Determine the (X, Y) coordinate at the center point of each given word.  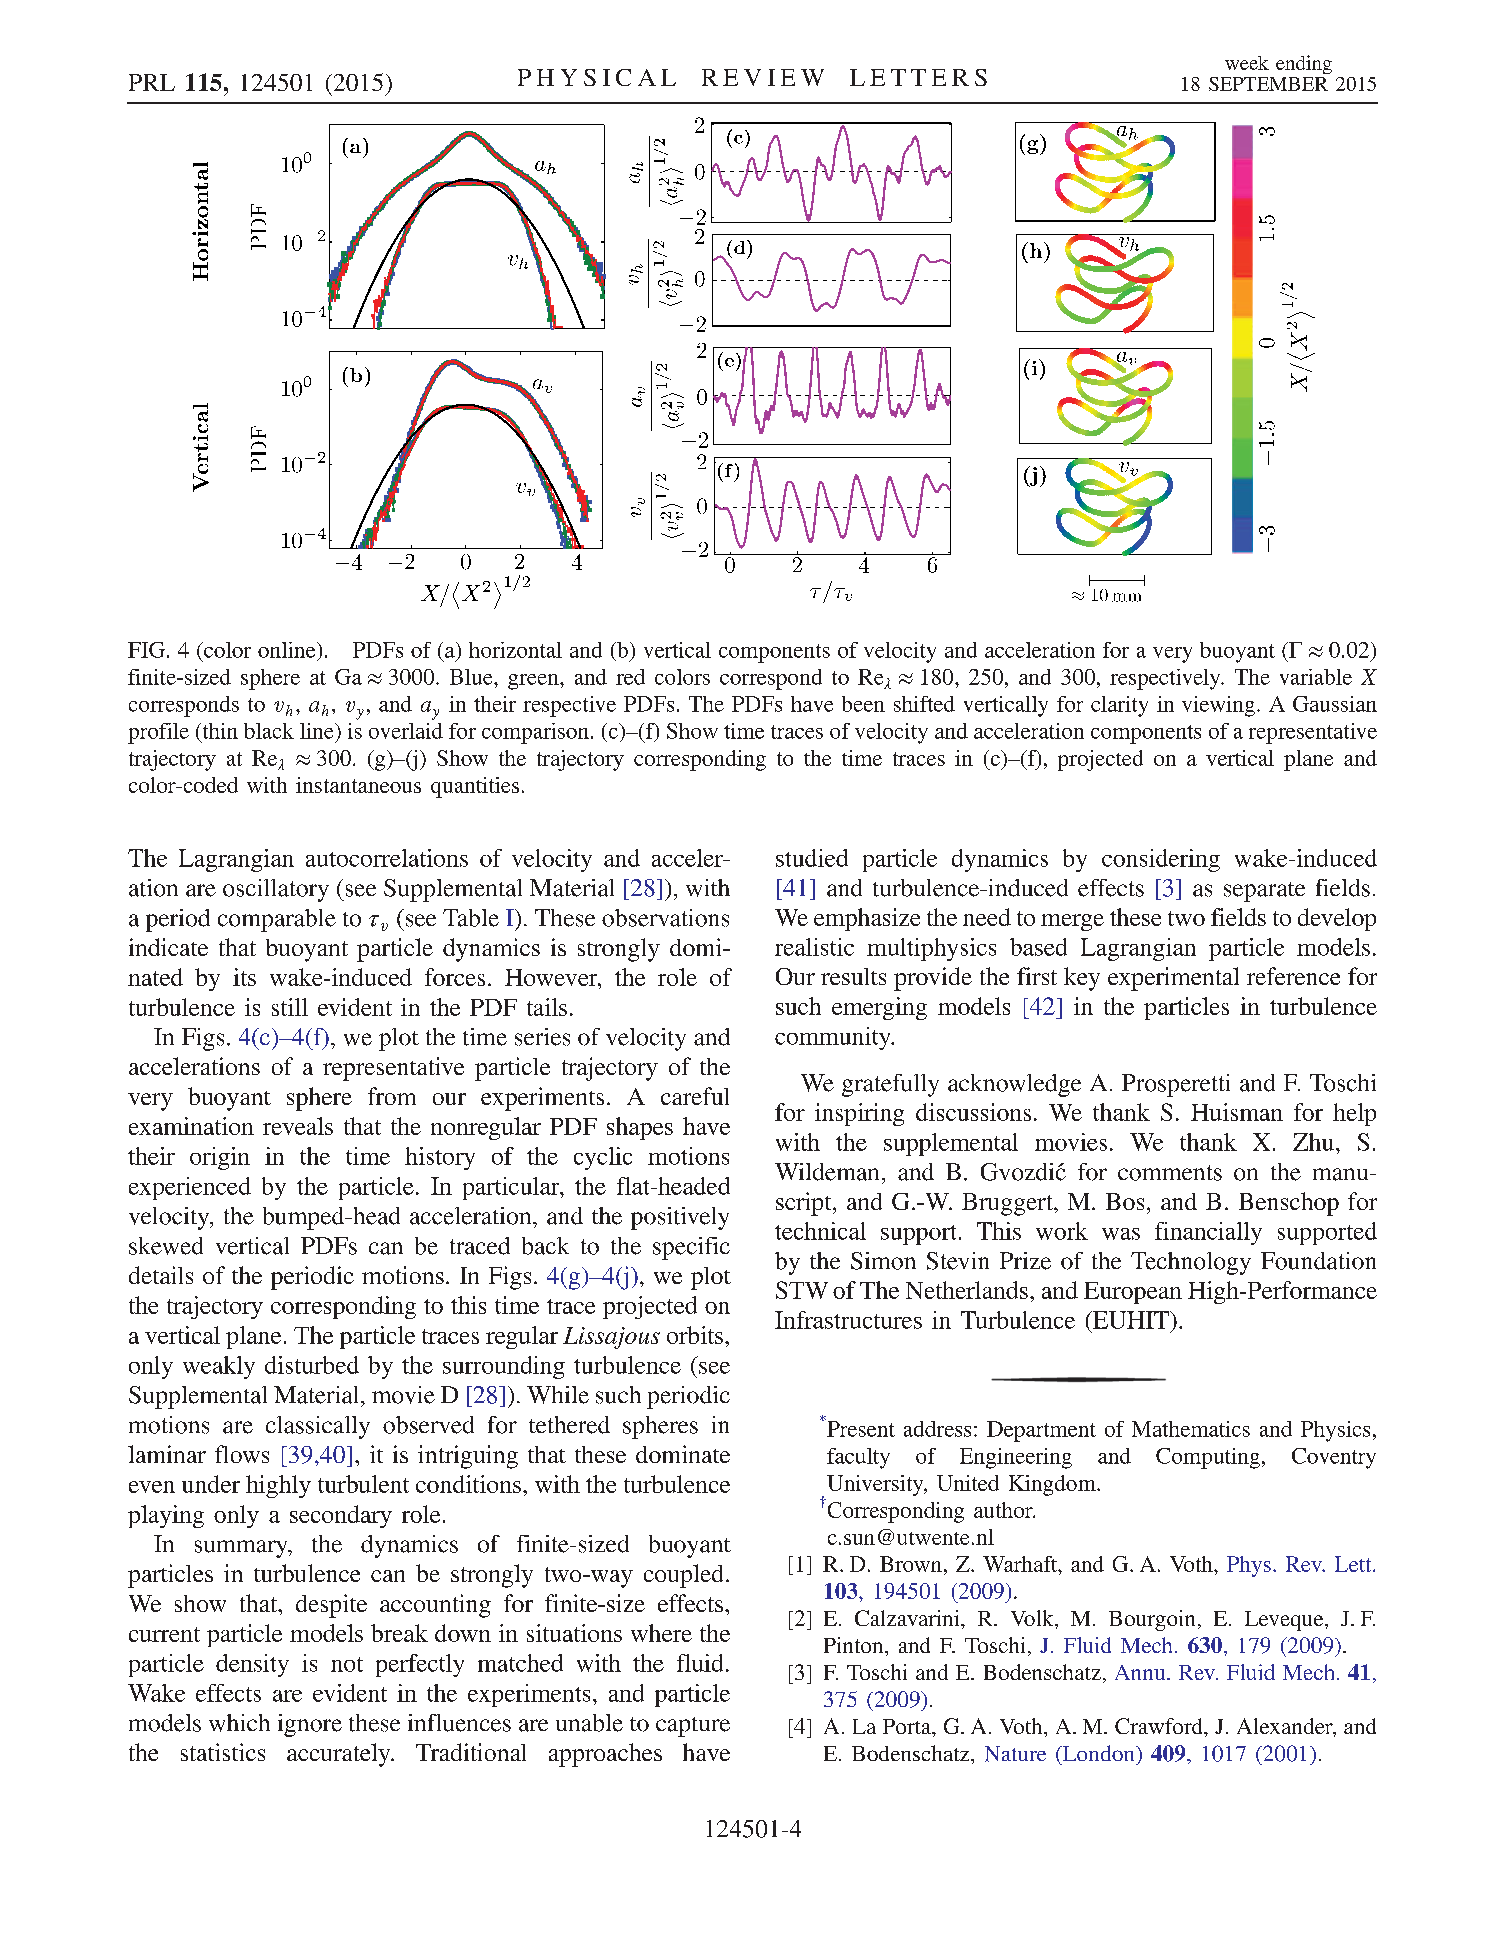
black (269, 731)
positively (680, 1218)
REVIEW (763, 77)
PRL (152, 82)
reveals (298, 1126)
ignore (310, 1725)
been (863, 704)
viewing (1218, 706)
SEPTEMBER (1268, 84)
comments (1170, 1173)
